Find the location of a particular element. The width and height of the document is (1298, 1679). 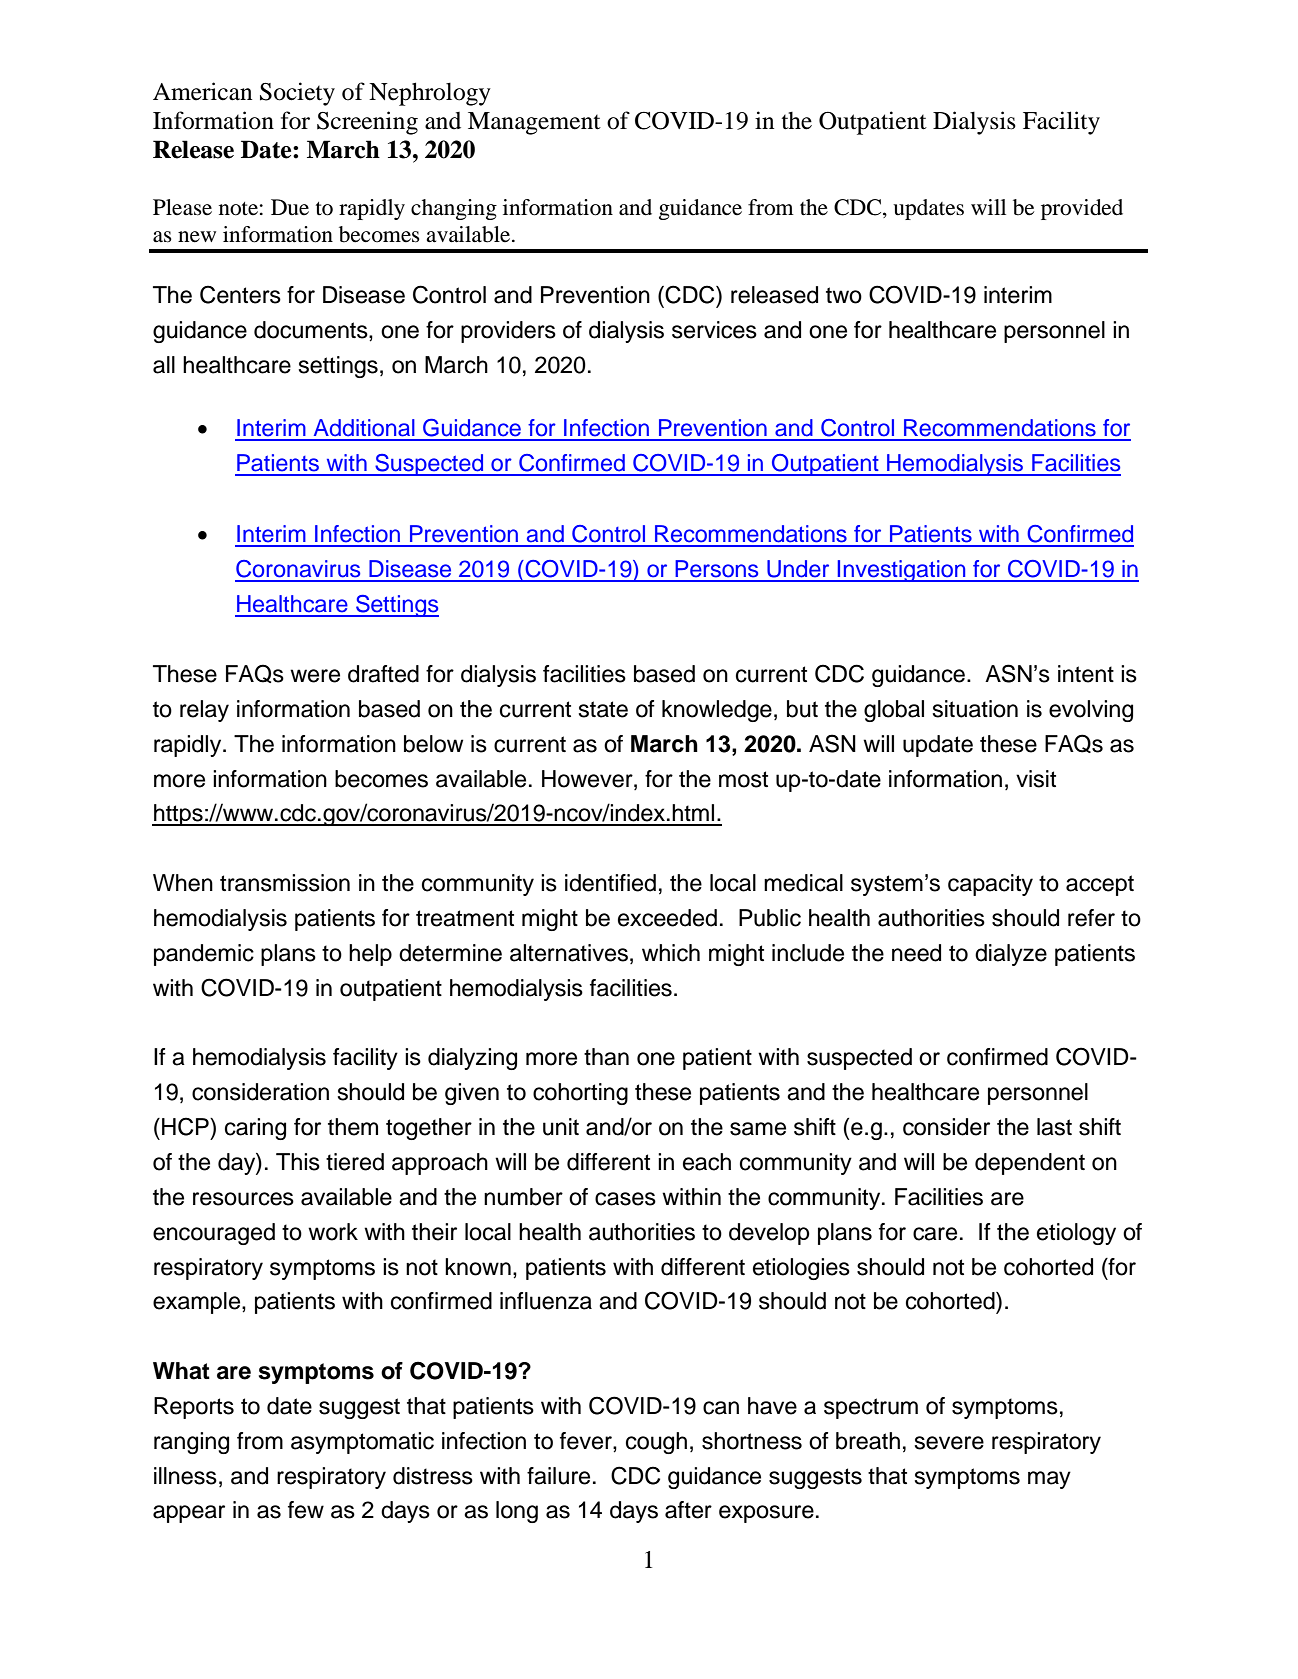

were is located at coordinates (315, 676).
